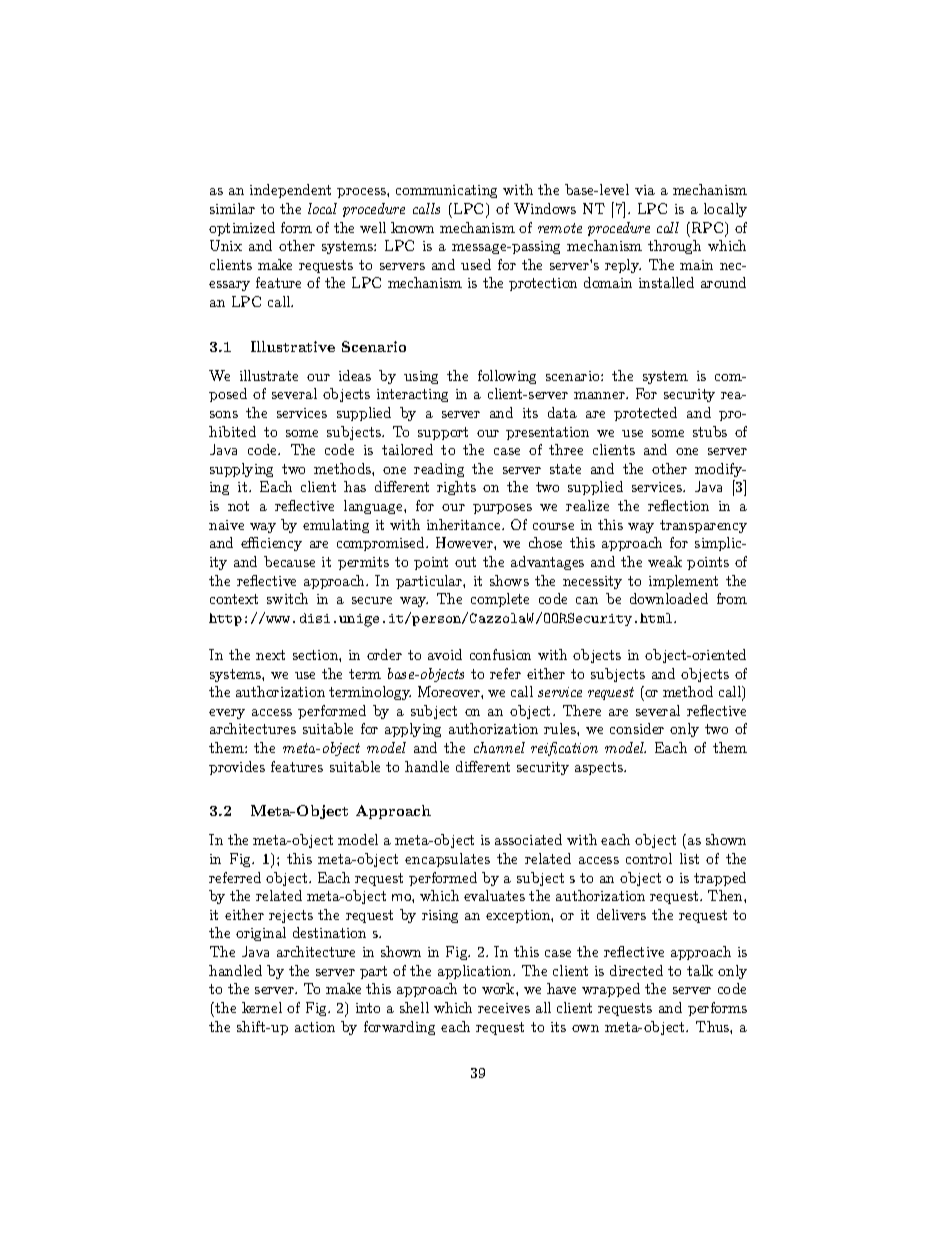 The image size is (952, 1233). Describe the element at coordinates (700, 970) in the image. I see `talk` at that location.
